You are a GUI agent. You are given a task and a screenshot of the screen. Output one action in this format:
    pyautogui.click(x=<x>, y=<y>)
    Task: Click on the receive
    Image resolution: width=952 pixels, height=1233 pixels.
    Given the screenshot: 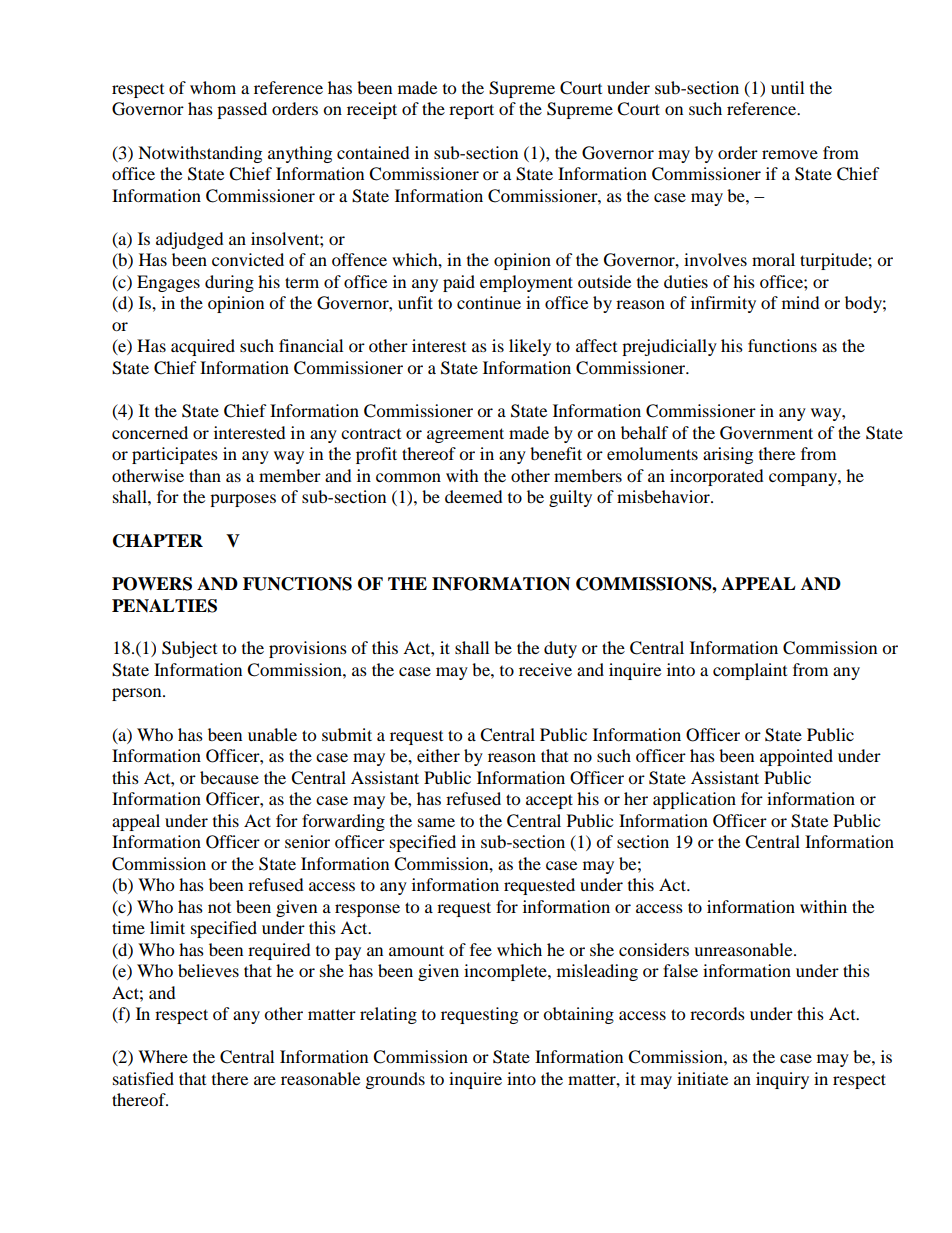 What is the action you would take?
    pyautogui.click(x=545, y=669)
